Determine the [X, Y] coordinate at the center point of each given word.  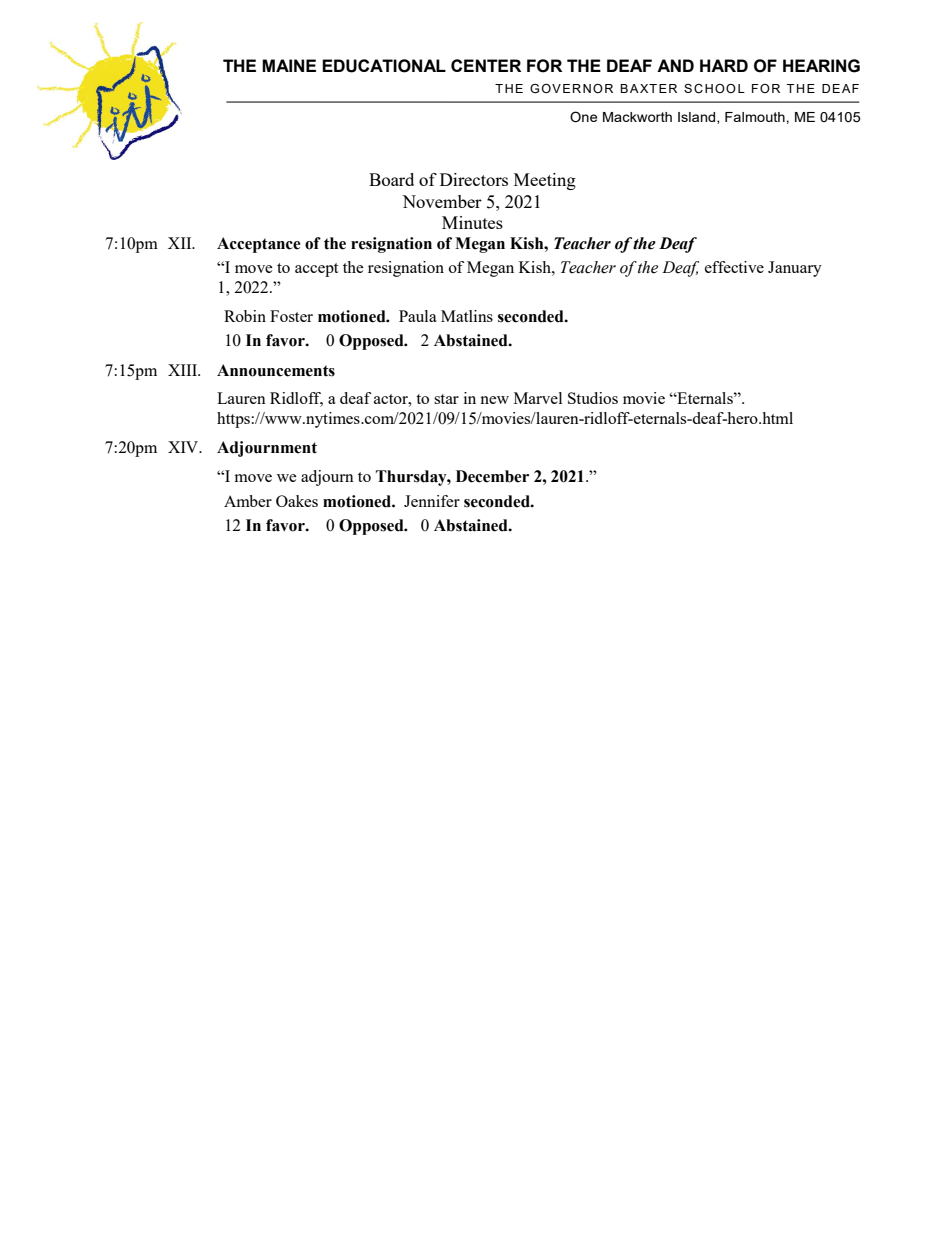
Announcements [276, 370]
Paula [418, 316]
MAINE [289, 65]
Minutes [472, 222]
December [492, 476]
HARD [724, 65]
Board [391, 179]
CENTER [486, 65]
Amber [248, 501]
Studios [593, 398]
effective [734, 267]
